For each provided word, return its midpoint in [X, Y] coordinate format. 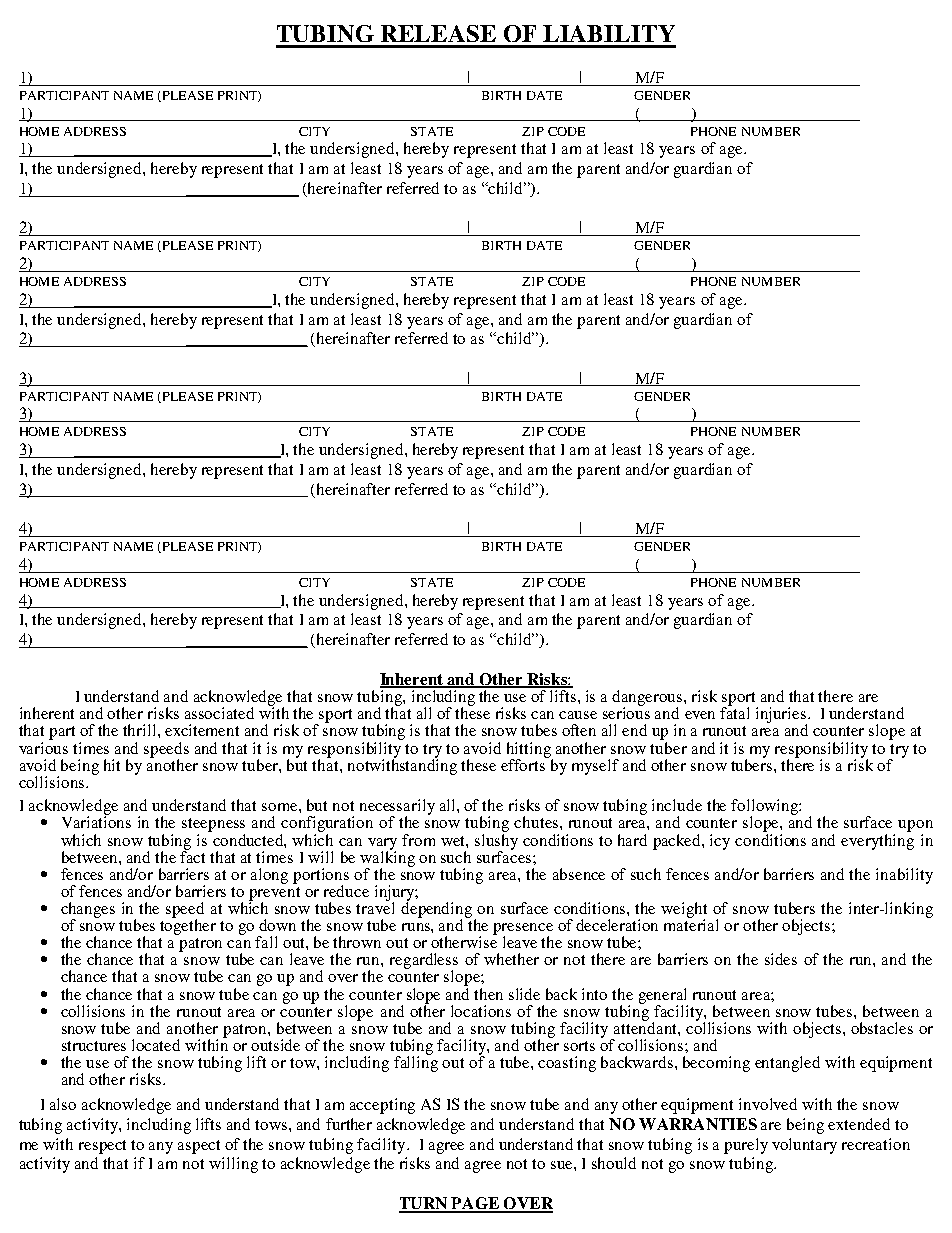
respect [102, 1147]
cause [578, 715]
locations [481, 1011]
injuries [782, 716]
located [156, 1045]
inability [904, 876]
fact [192, 855]
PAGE [475, 1204]
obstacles [882, 1028]
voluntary [804, 1146]
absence [579, 874]
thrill [141, 730]
